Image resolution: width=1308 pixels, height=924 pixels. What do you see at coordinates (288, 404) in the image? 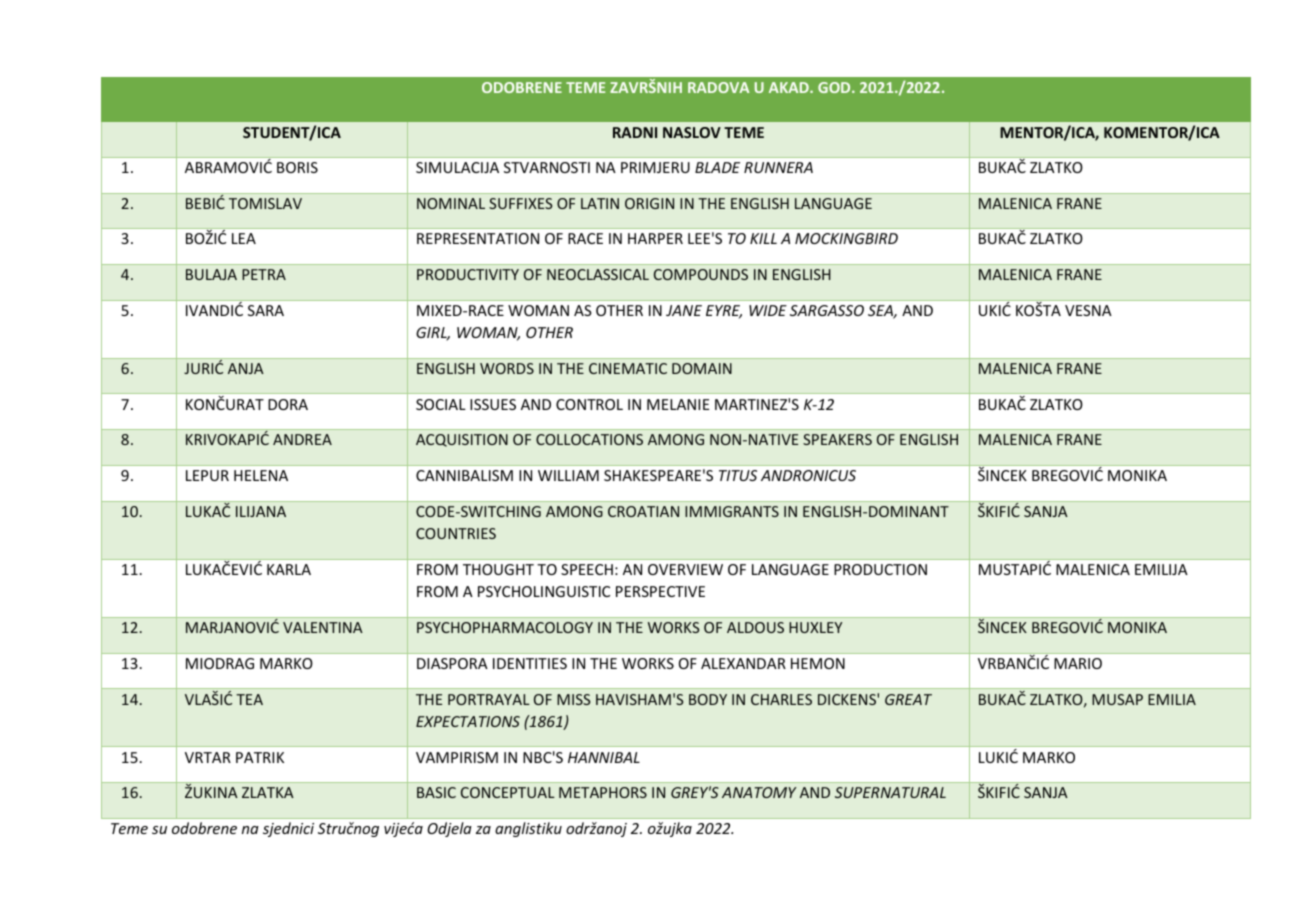
I see `DORA` at bounding box center [288, 404].
